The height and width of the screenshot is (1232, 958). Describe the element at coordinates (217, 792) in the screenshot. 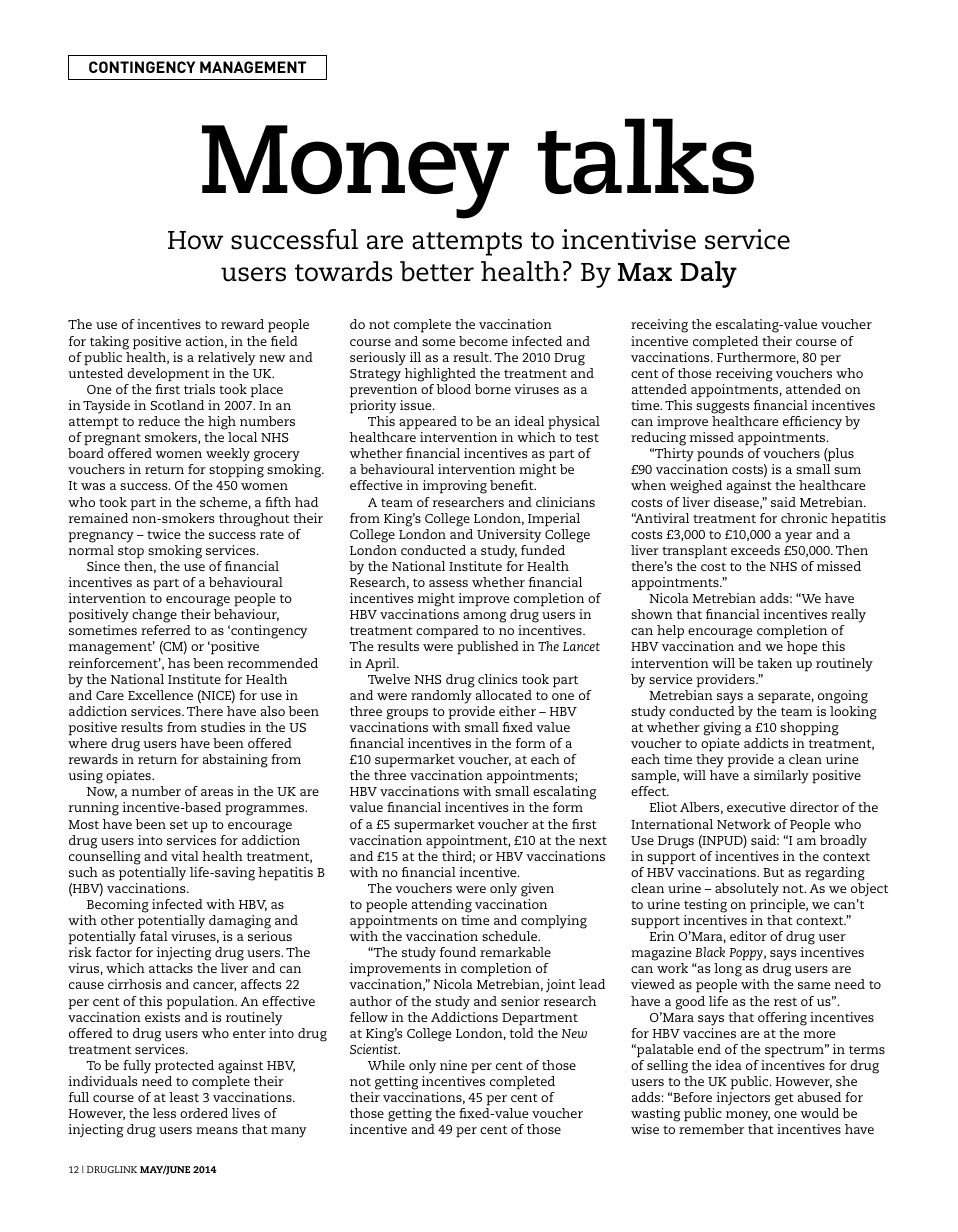

I see `areas` at that location.
